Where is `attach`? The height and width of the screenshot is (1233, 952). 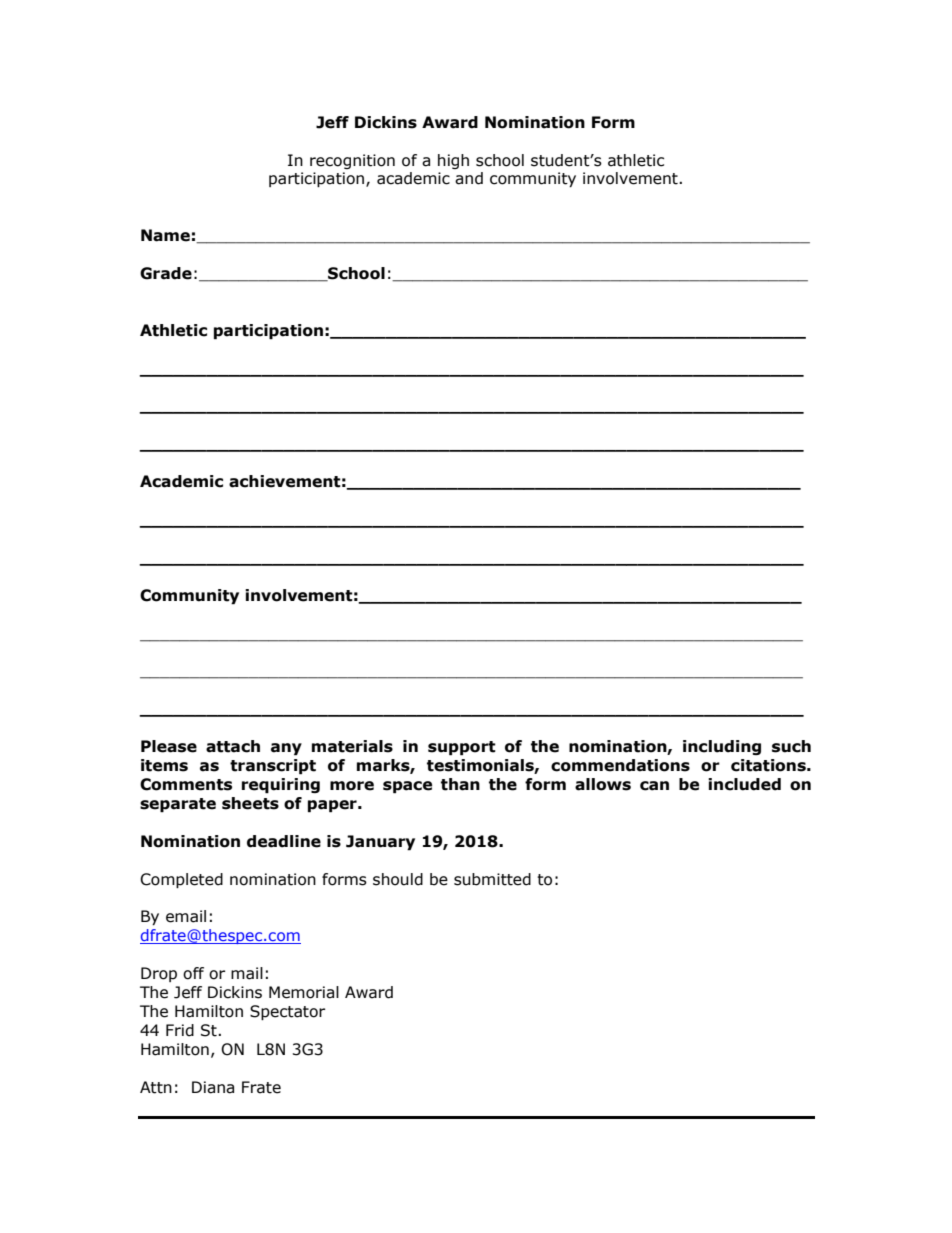 attach is located at coordinates (233, 746).
